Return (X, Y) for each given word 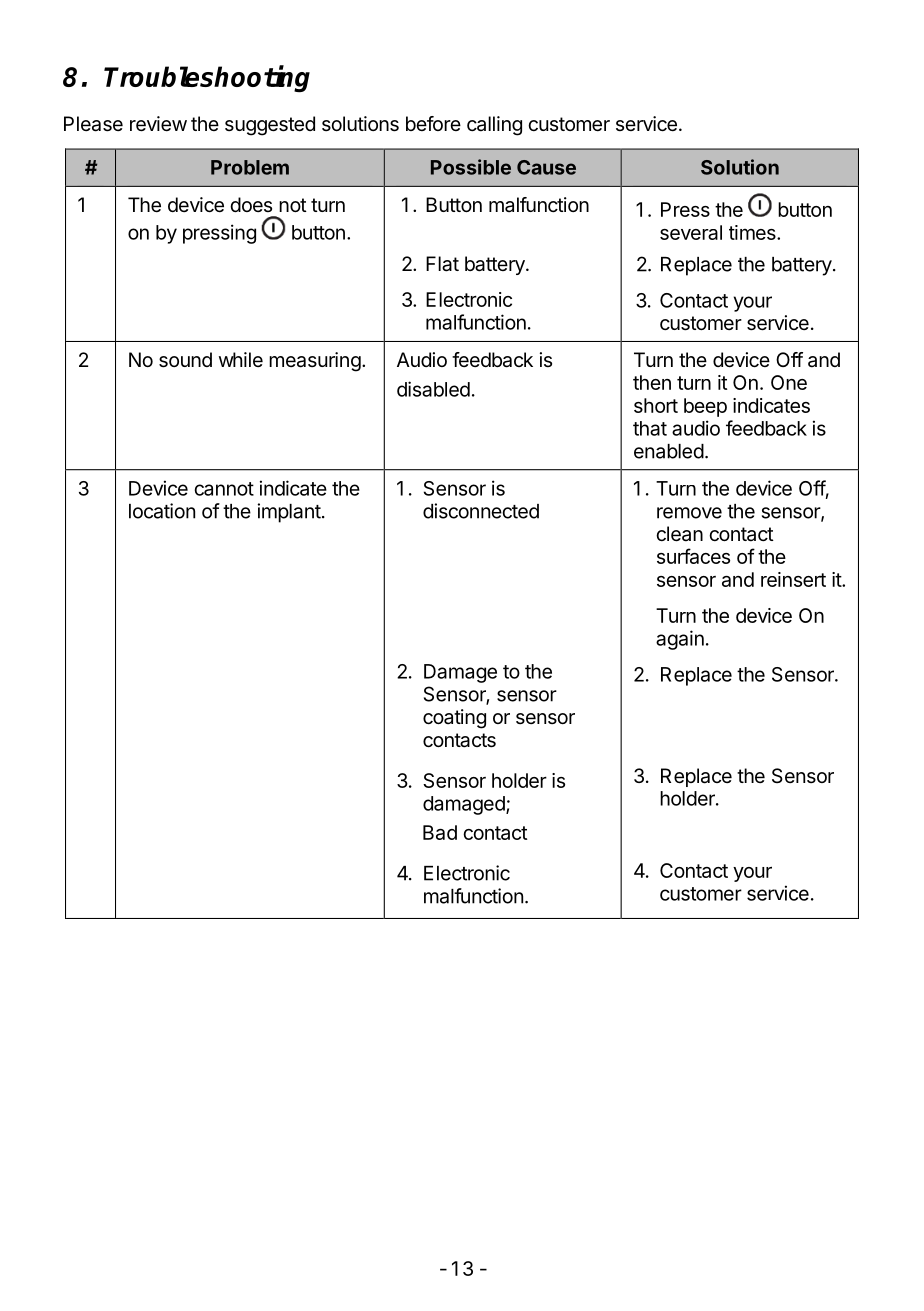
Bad (440, 832)
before (433, 123)
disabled (433, 389)
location (162, 511)
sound (185, 360)
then (652, 382)
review (158, 124)
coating (454, 719)
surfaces (693, 556)
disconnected (481, 511)
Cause (546, 167)
